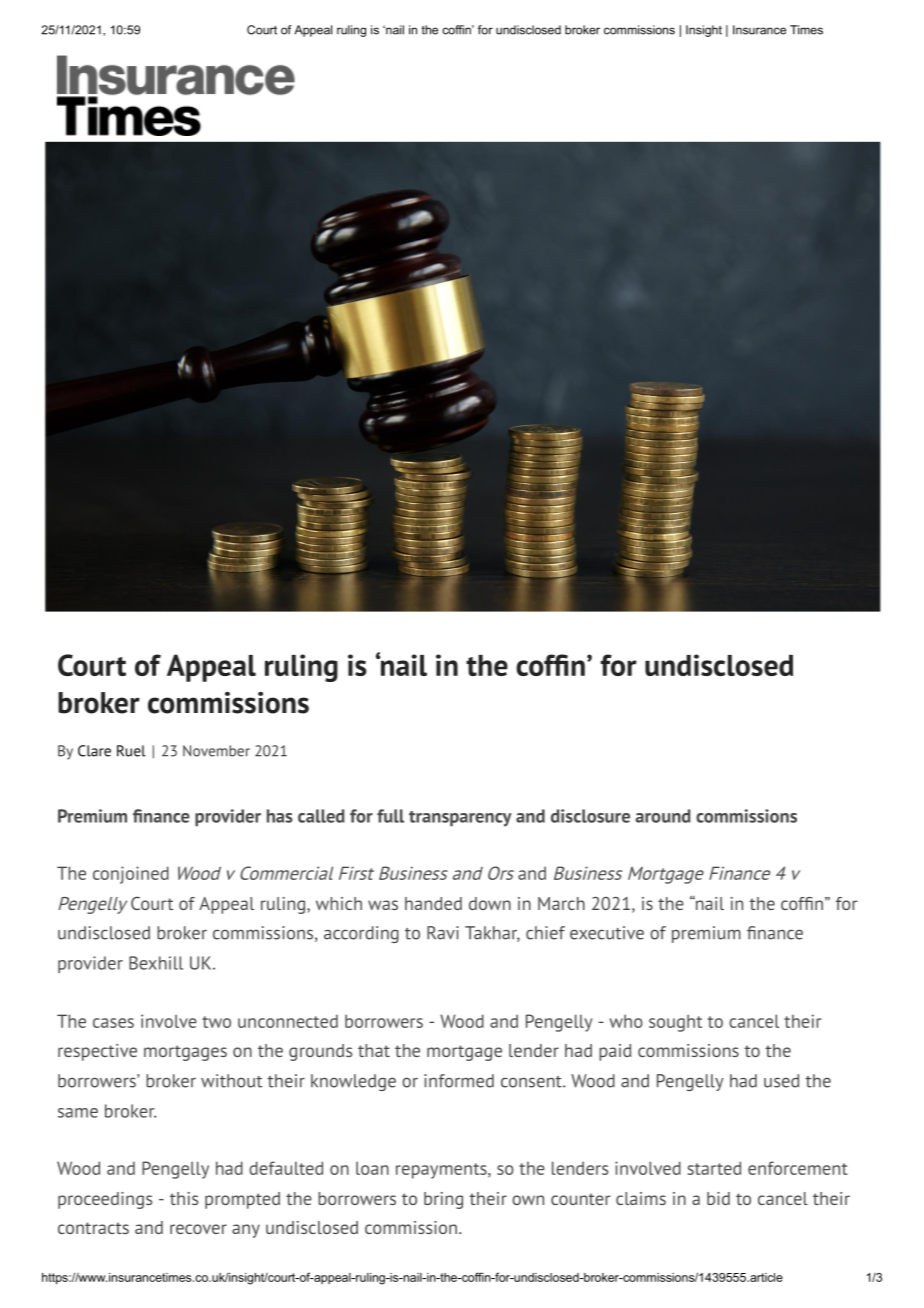 The width and height of the screenshot is (924, 1308). Describe the element at coordinates (443, 933) in the screenshot. I see `Ravi` at that location.
